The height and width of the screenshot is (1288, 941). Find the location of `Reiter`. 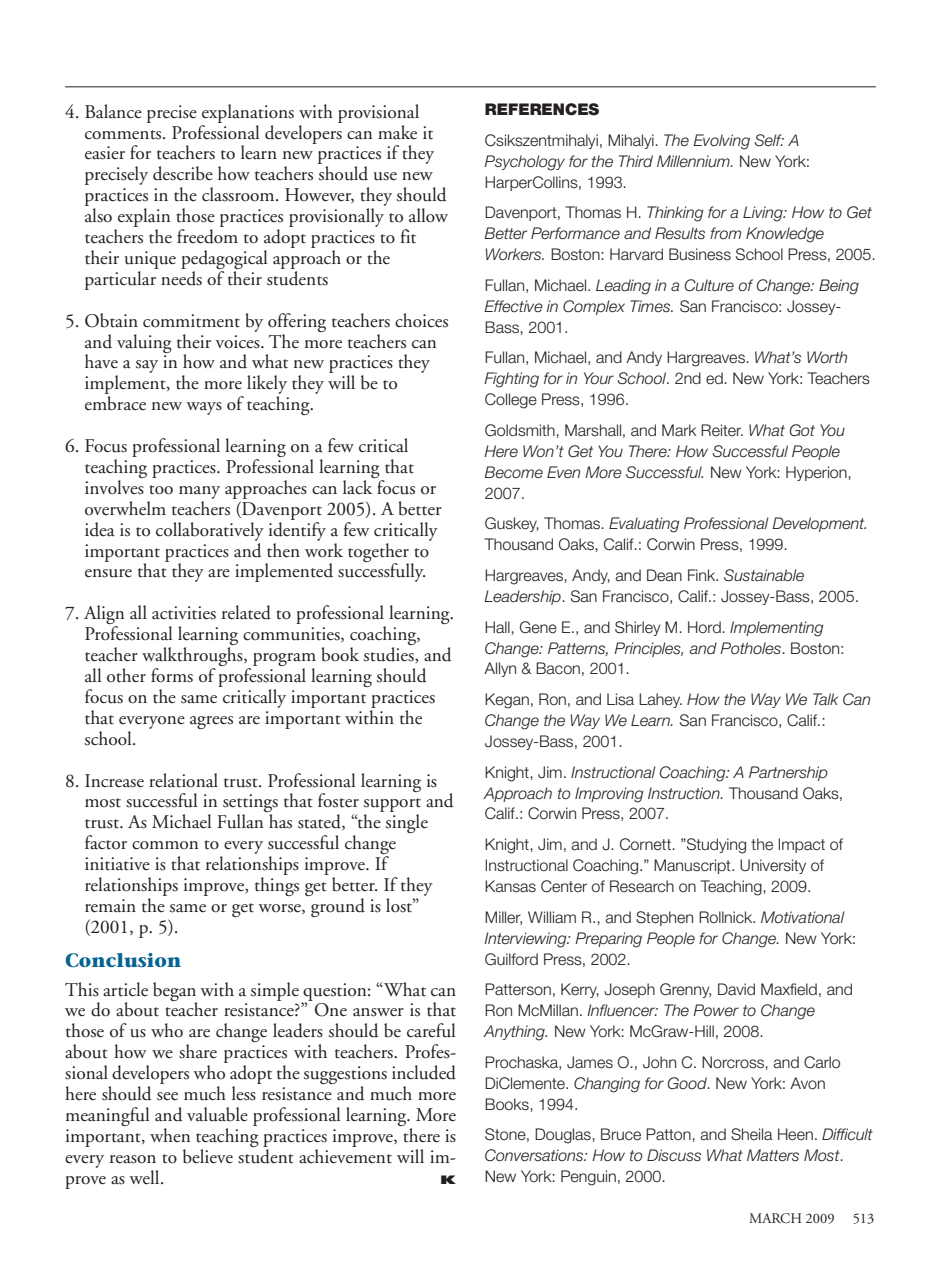

Reiter is located at coordinates (722, 430).
